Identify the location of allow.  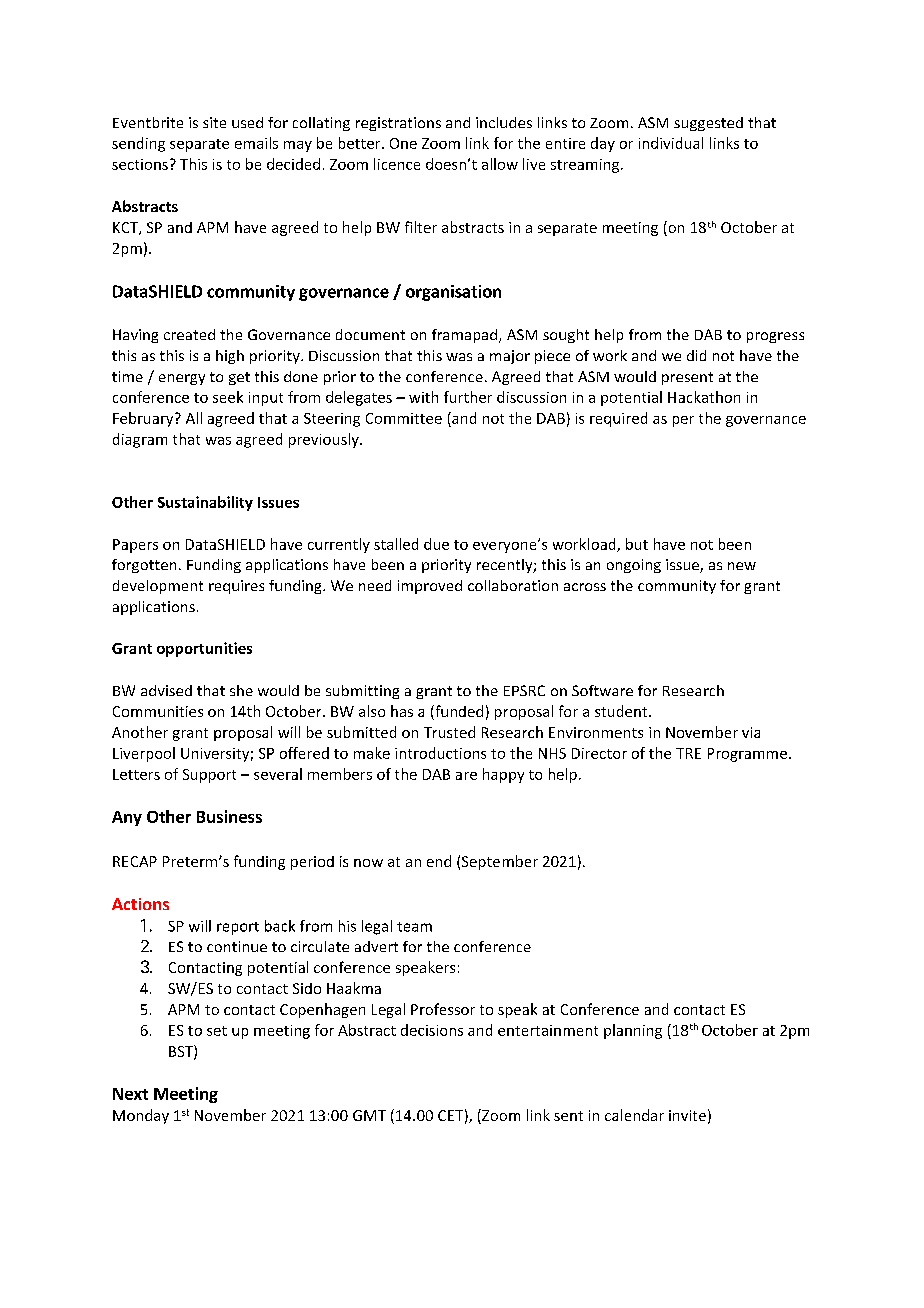
(500, 164).
